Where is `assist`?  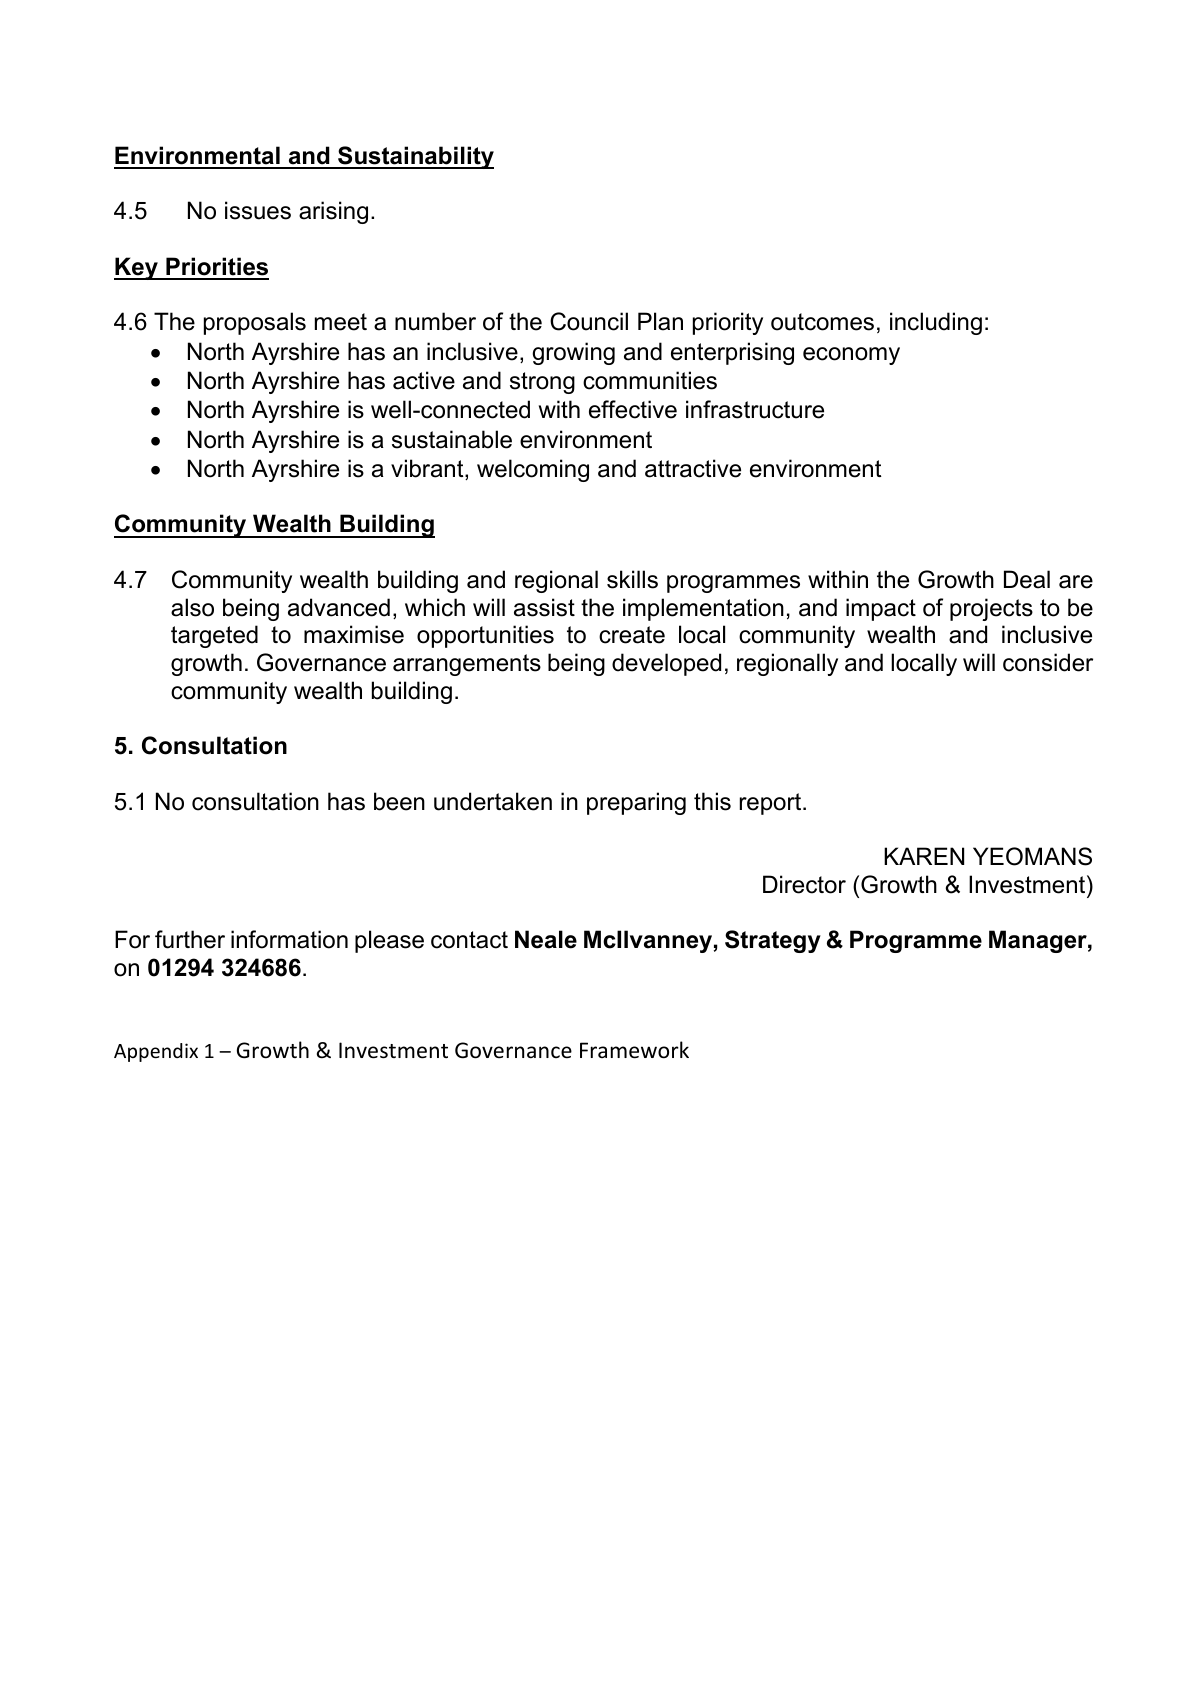
assist is located at coordinates (544, 607).
